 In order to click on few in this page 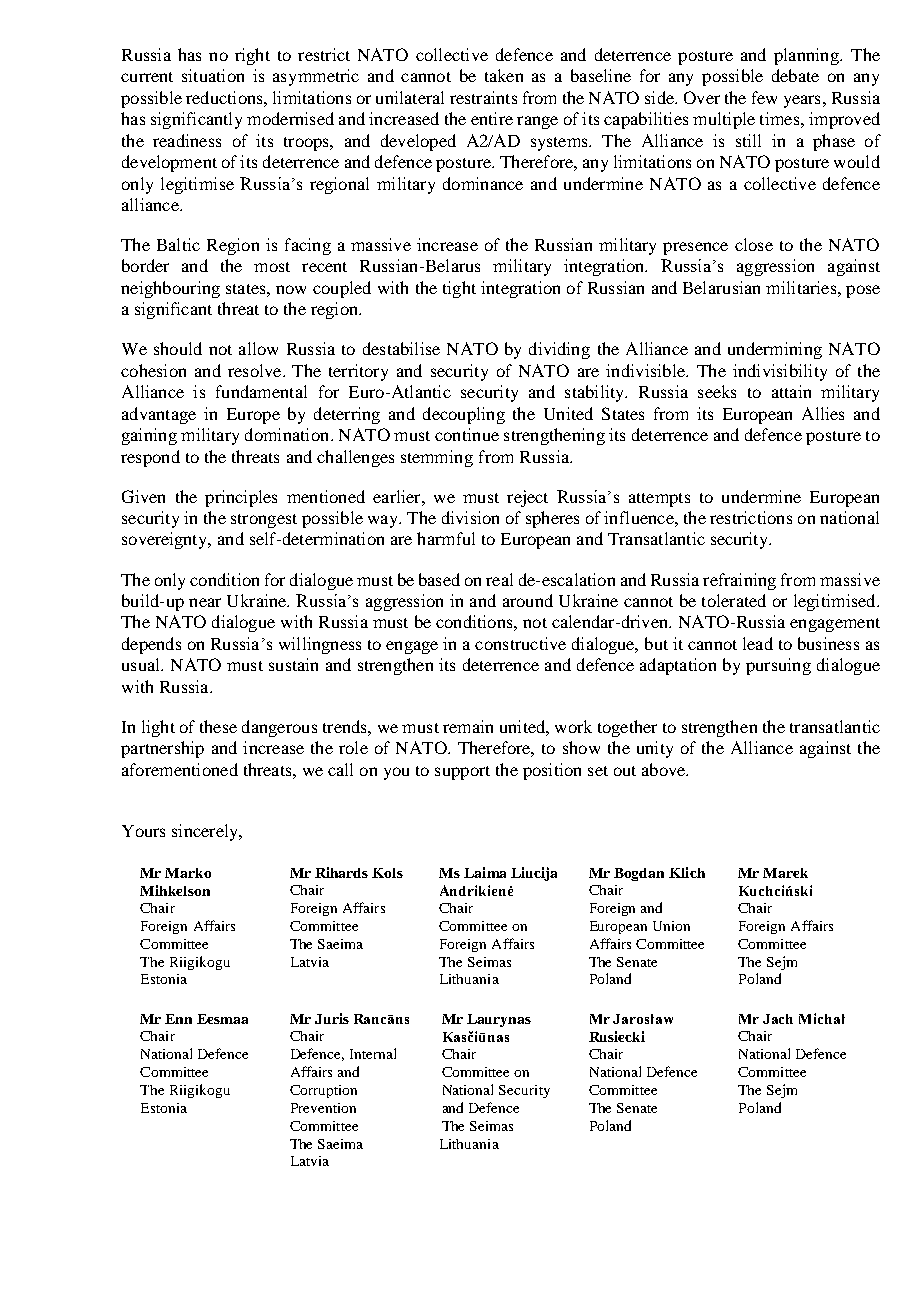, I will do `click(764, 97)`.
